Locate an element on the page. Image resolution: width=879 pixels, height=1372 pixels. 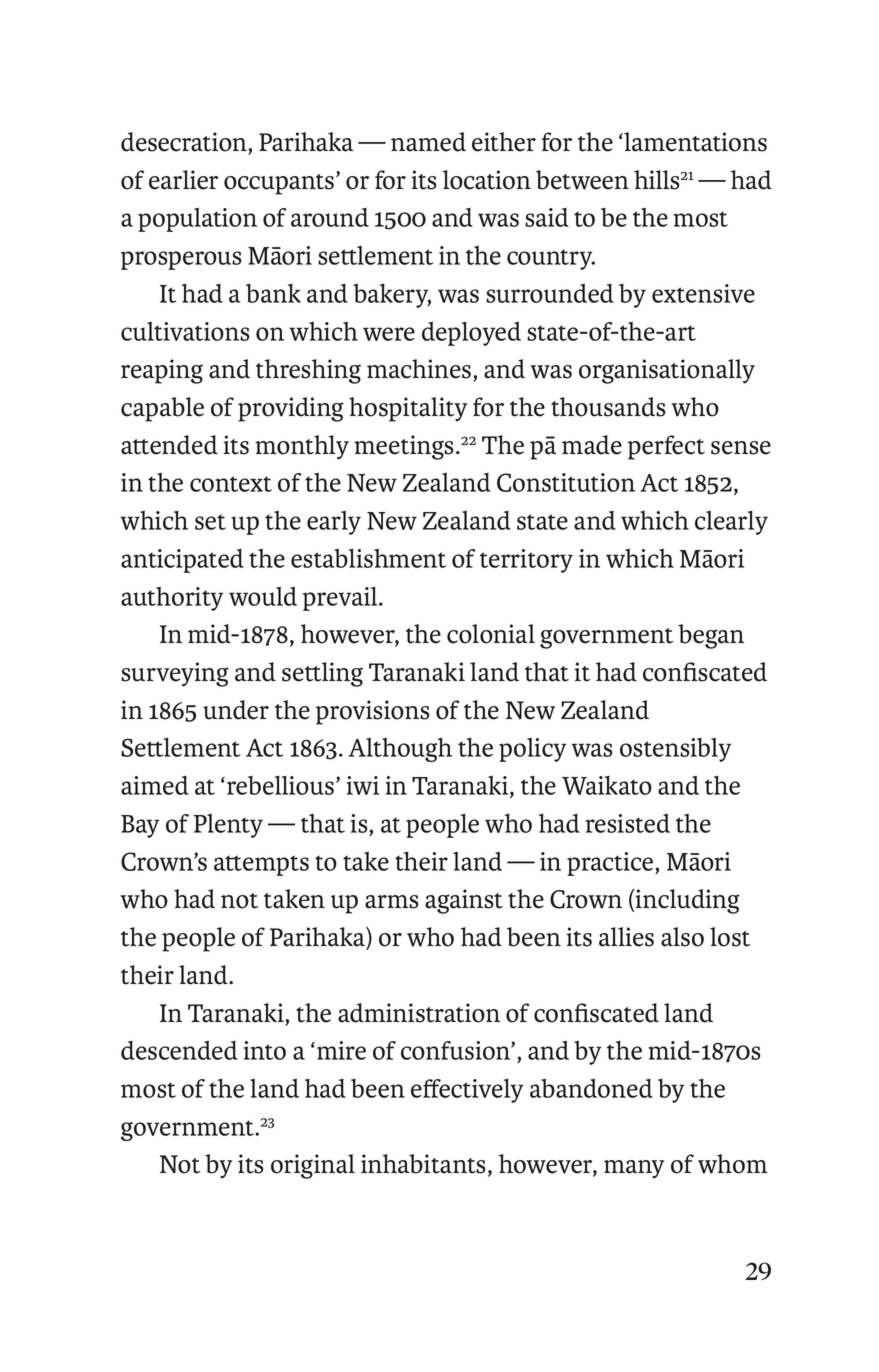
perfect is located at coordinates (666, 447).
